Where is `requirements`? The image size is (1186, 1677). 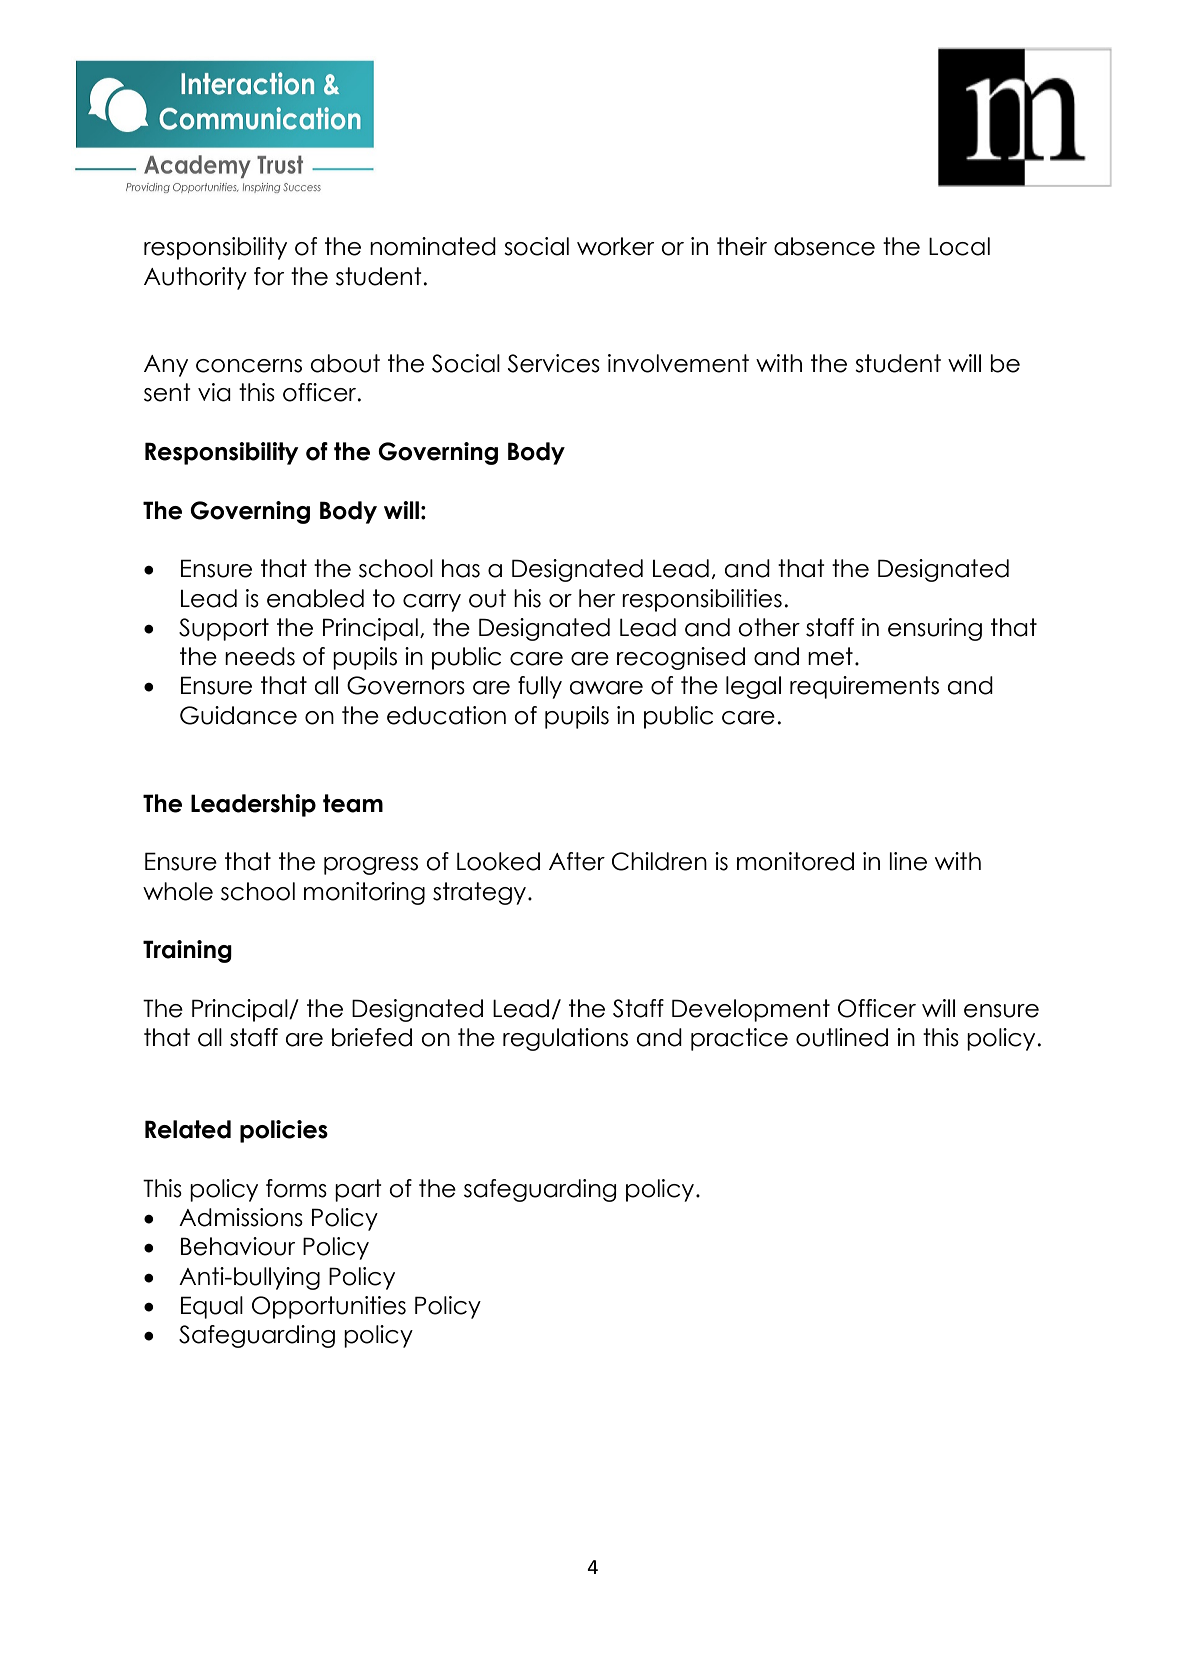 requirements is located at coordinates (864, 687).
